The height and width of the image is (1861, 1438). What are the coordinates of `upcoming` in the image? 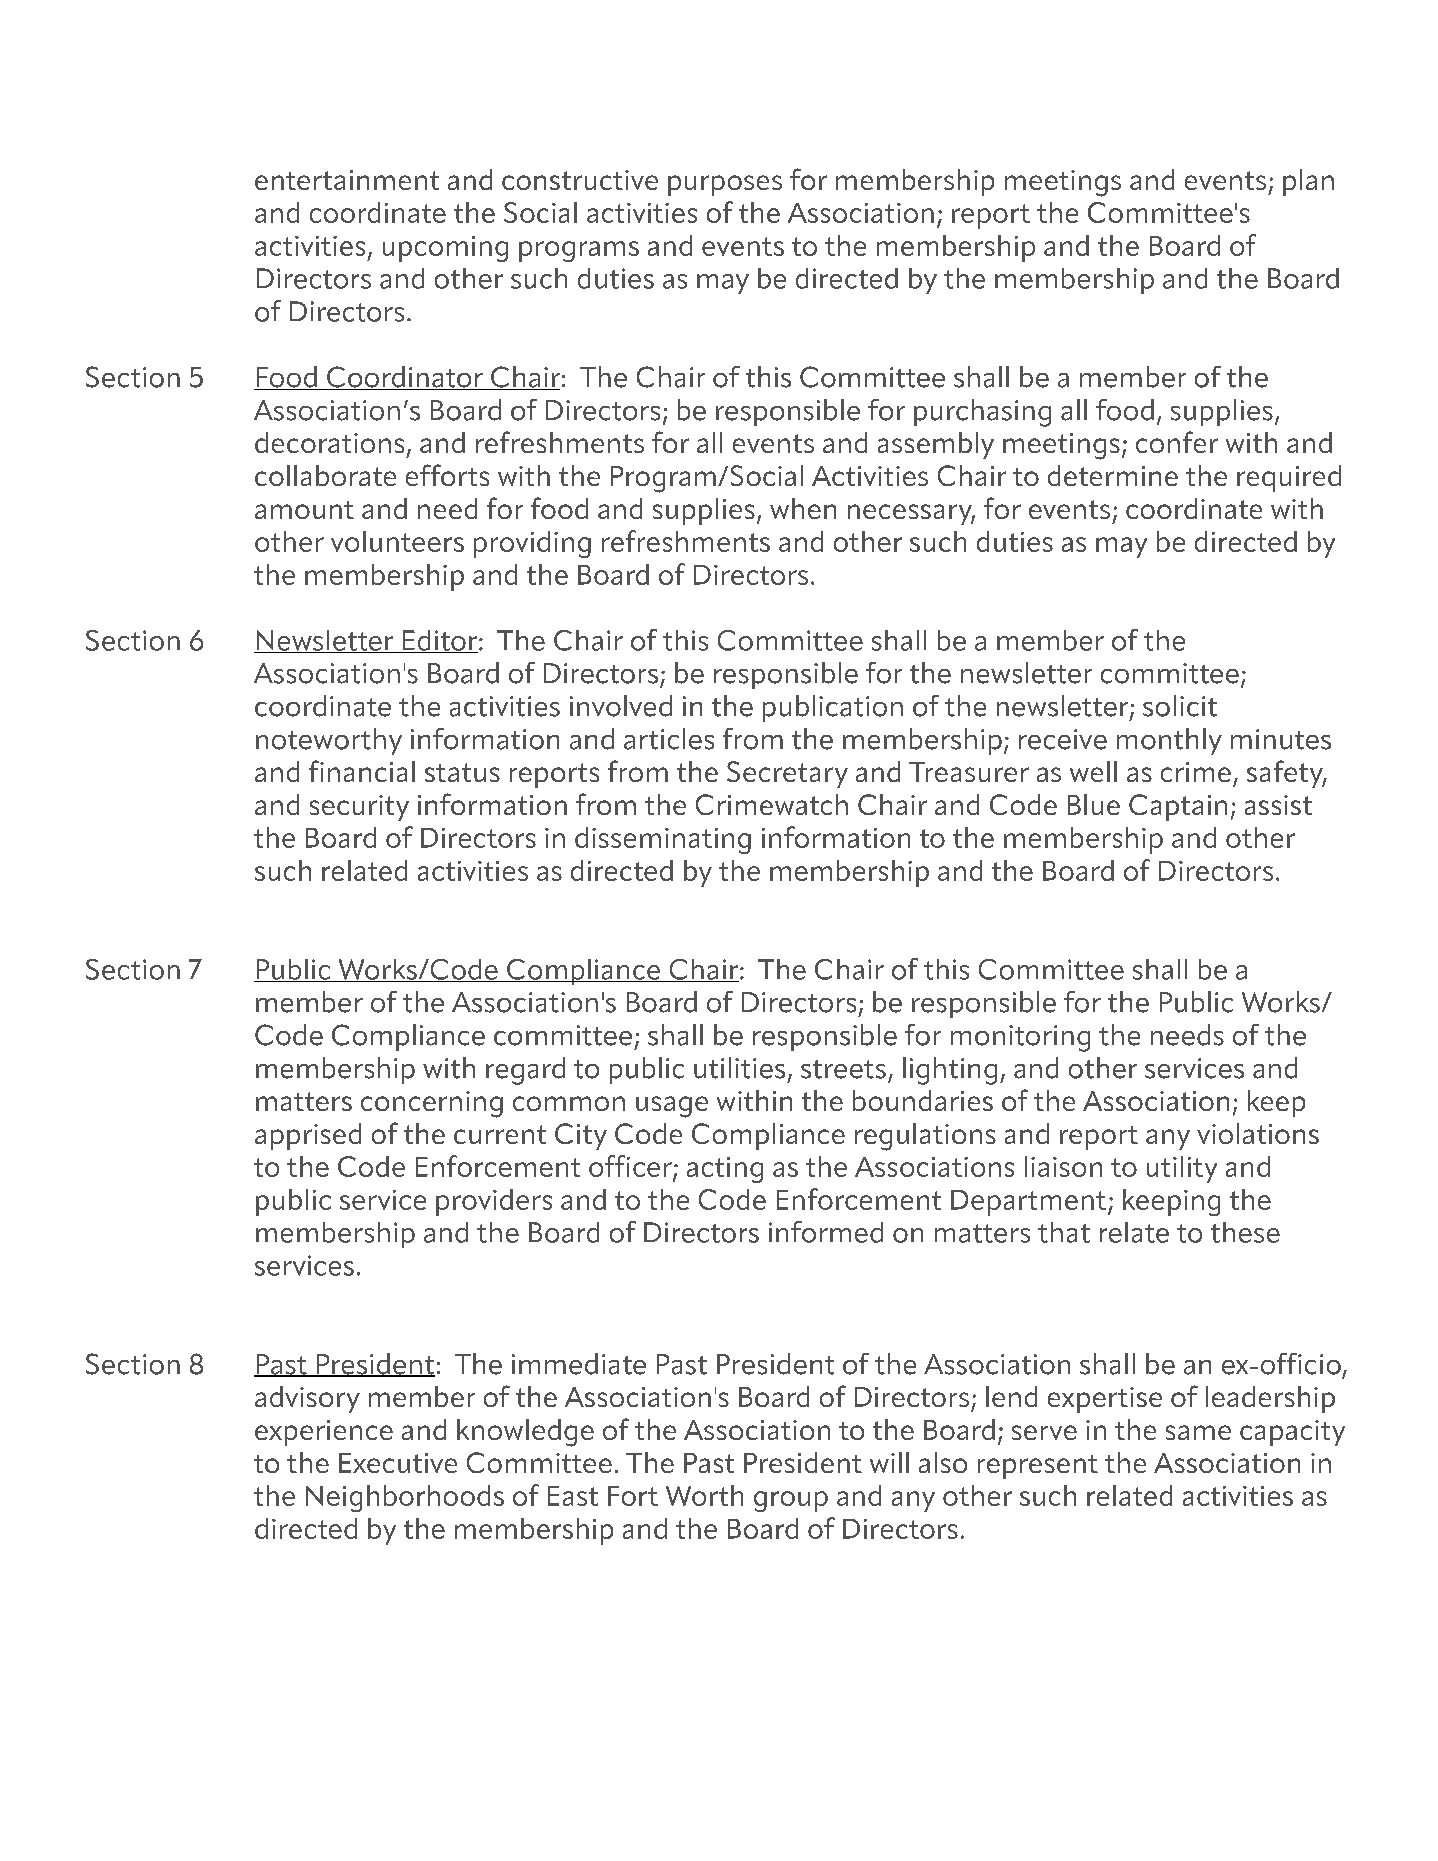 It's located at (445, 249).
